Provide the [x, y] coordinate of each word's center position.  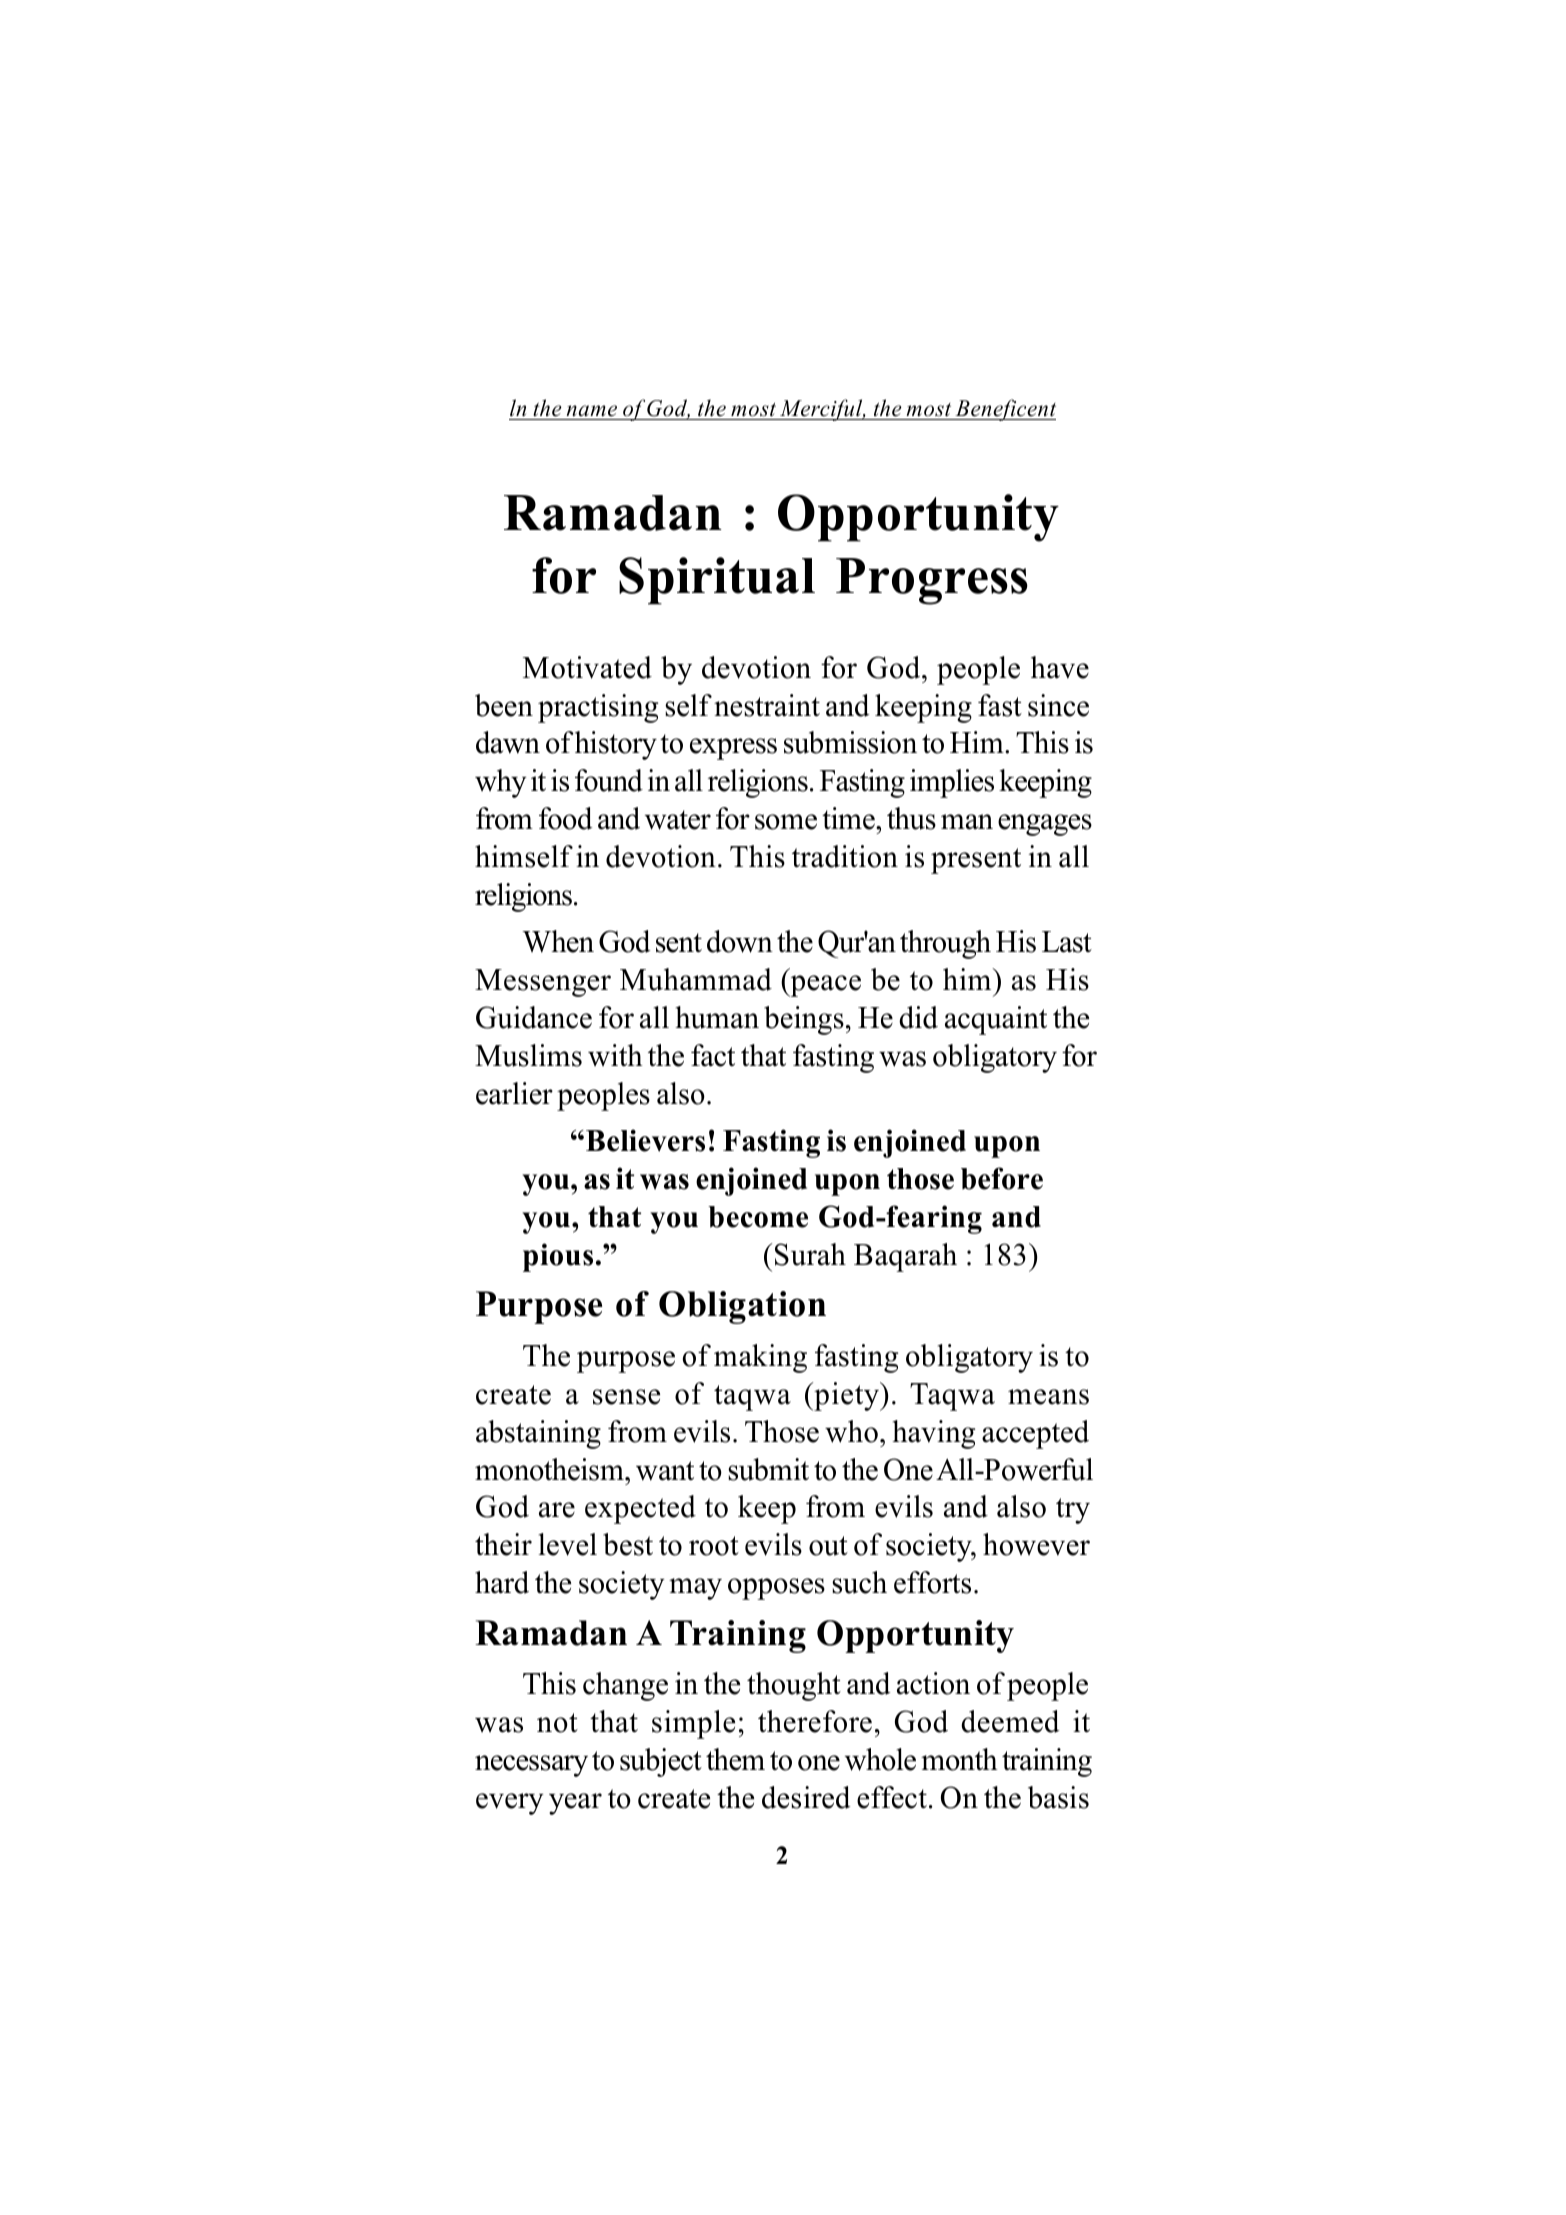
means [1048, 1397]
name [592, 411]
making [760, 1358]
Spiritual [717, 581]
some [786, 822]
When [558, 941]
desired [806, 1797]
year [575, 1804]
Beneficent [1004, 410]
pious [558, 1257]
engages [1045, 825]
